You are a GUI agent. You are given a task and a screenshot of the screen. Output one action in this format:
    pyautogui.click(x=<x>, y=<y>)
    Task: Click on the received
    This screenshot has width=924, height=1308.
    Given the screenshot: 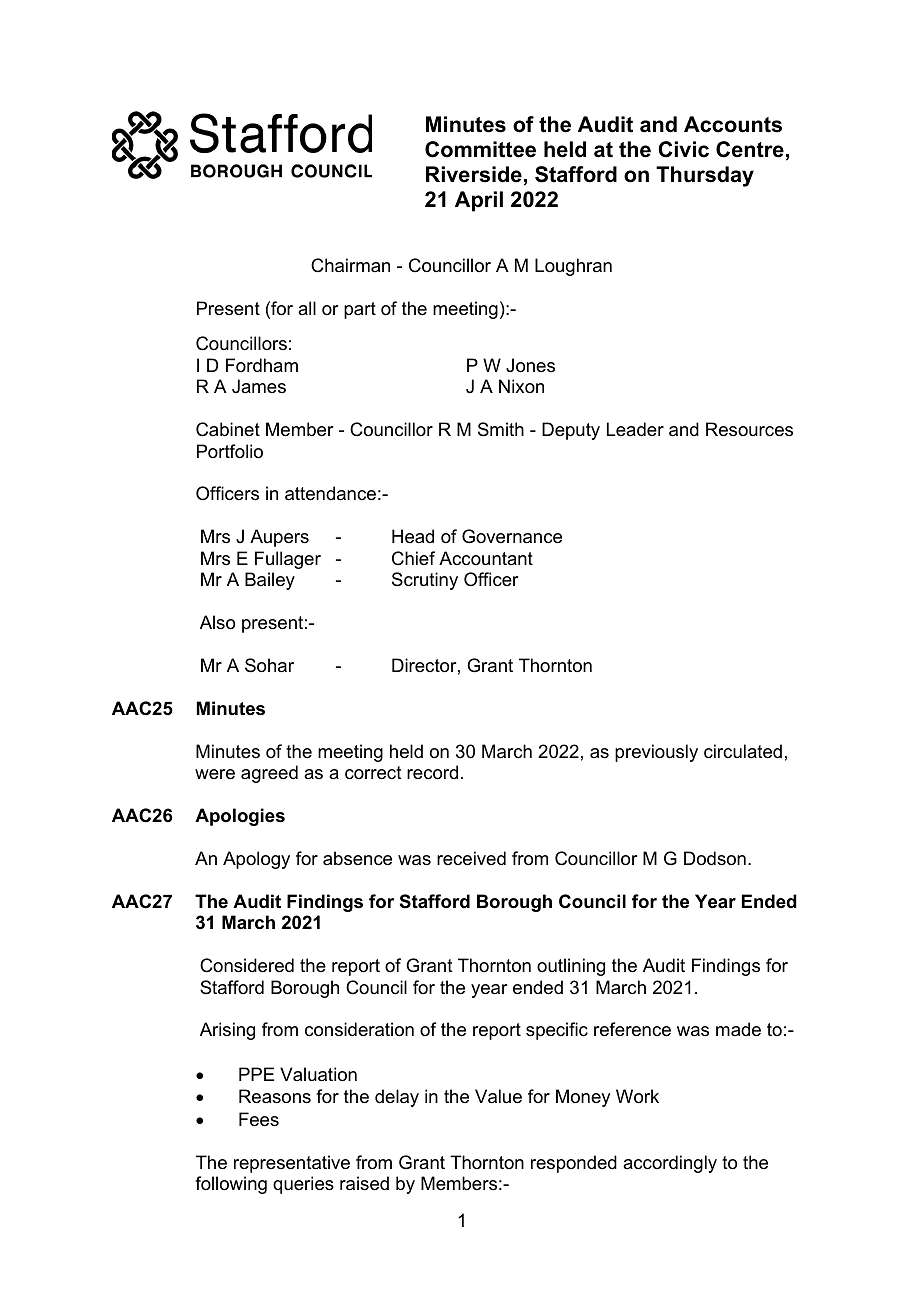 What is the action you would take?
    pyautogui.click(x=471, y=858)
